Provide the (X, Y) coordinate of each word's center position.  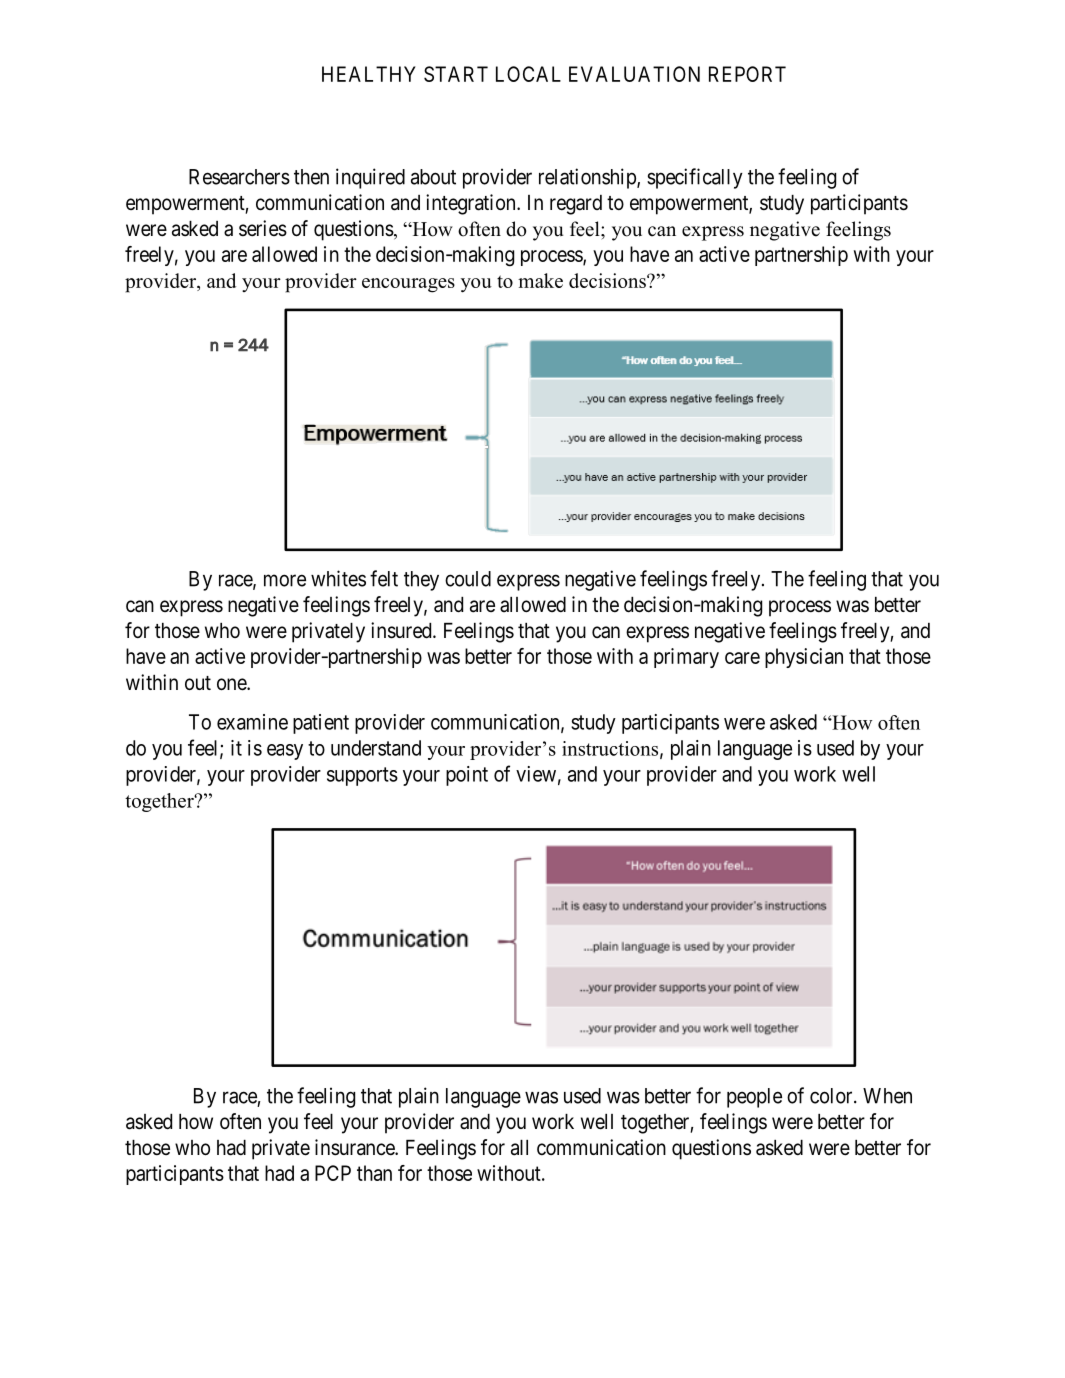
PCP (333, 1173)
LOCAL (528, 74)
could (468, 579)
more (285, 580)
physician (804, 658)
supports (362, 776)
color (832, 1096)
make (540, 280)
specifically (695, 178)
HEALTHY (369, 74)
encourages (408, 285)
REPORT (747, 74)
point (467, 776)
